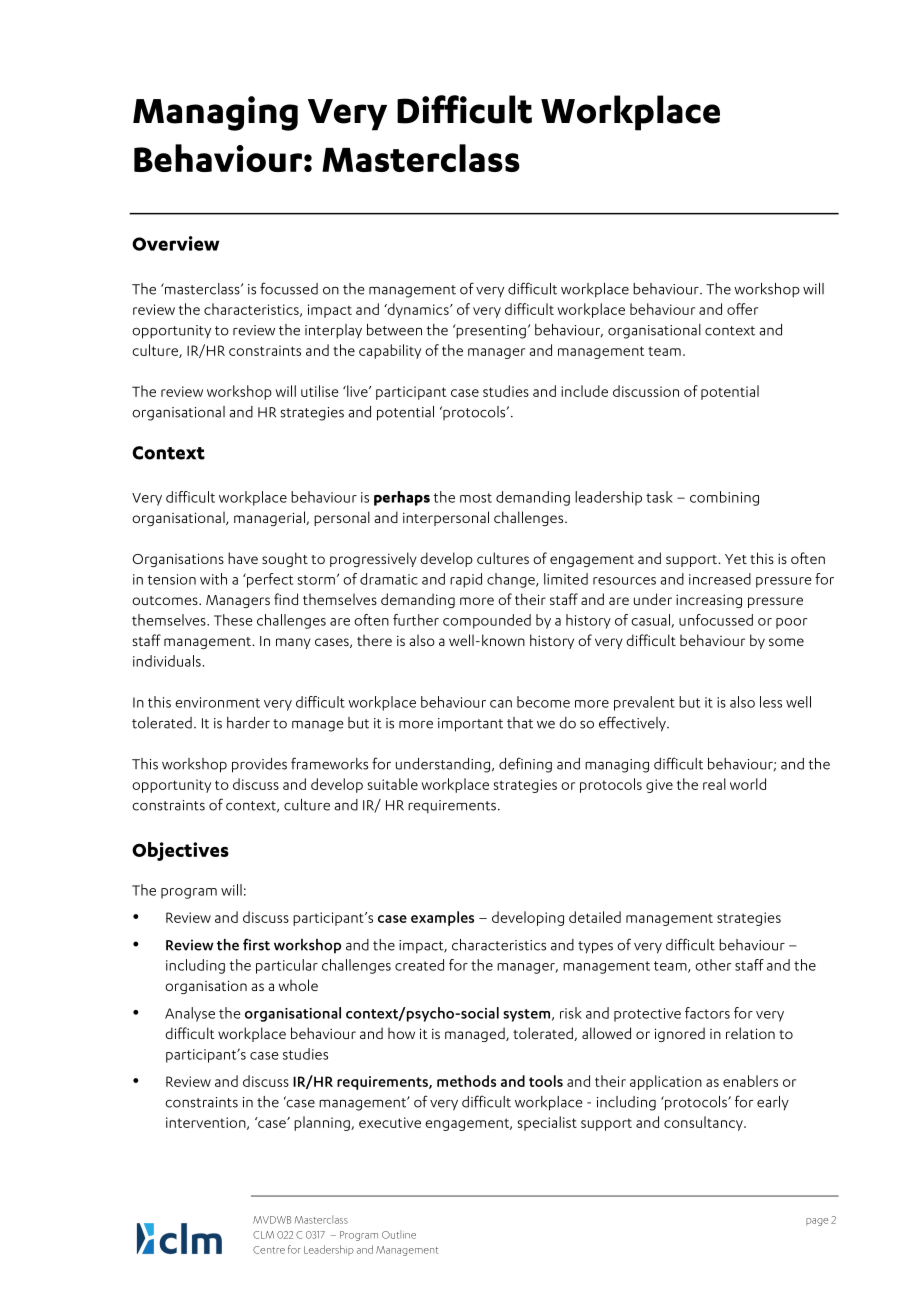  What do you see at coordinates (466, 1081) in the document?
I see `methods` at bounding box center [466, 1081].
